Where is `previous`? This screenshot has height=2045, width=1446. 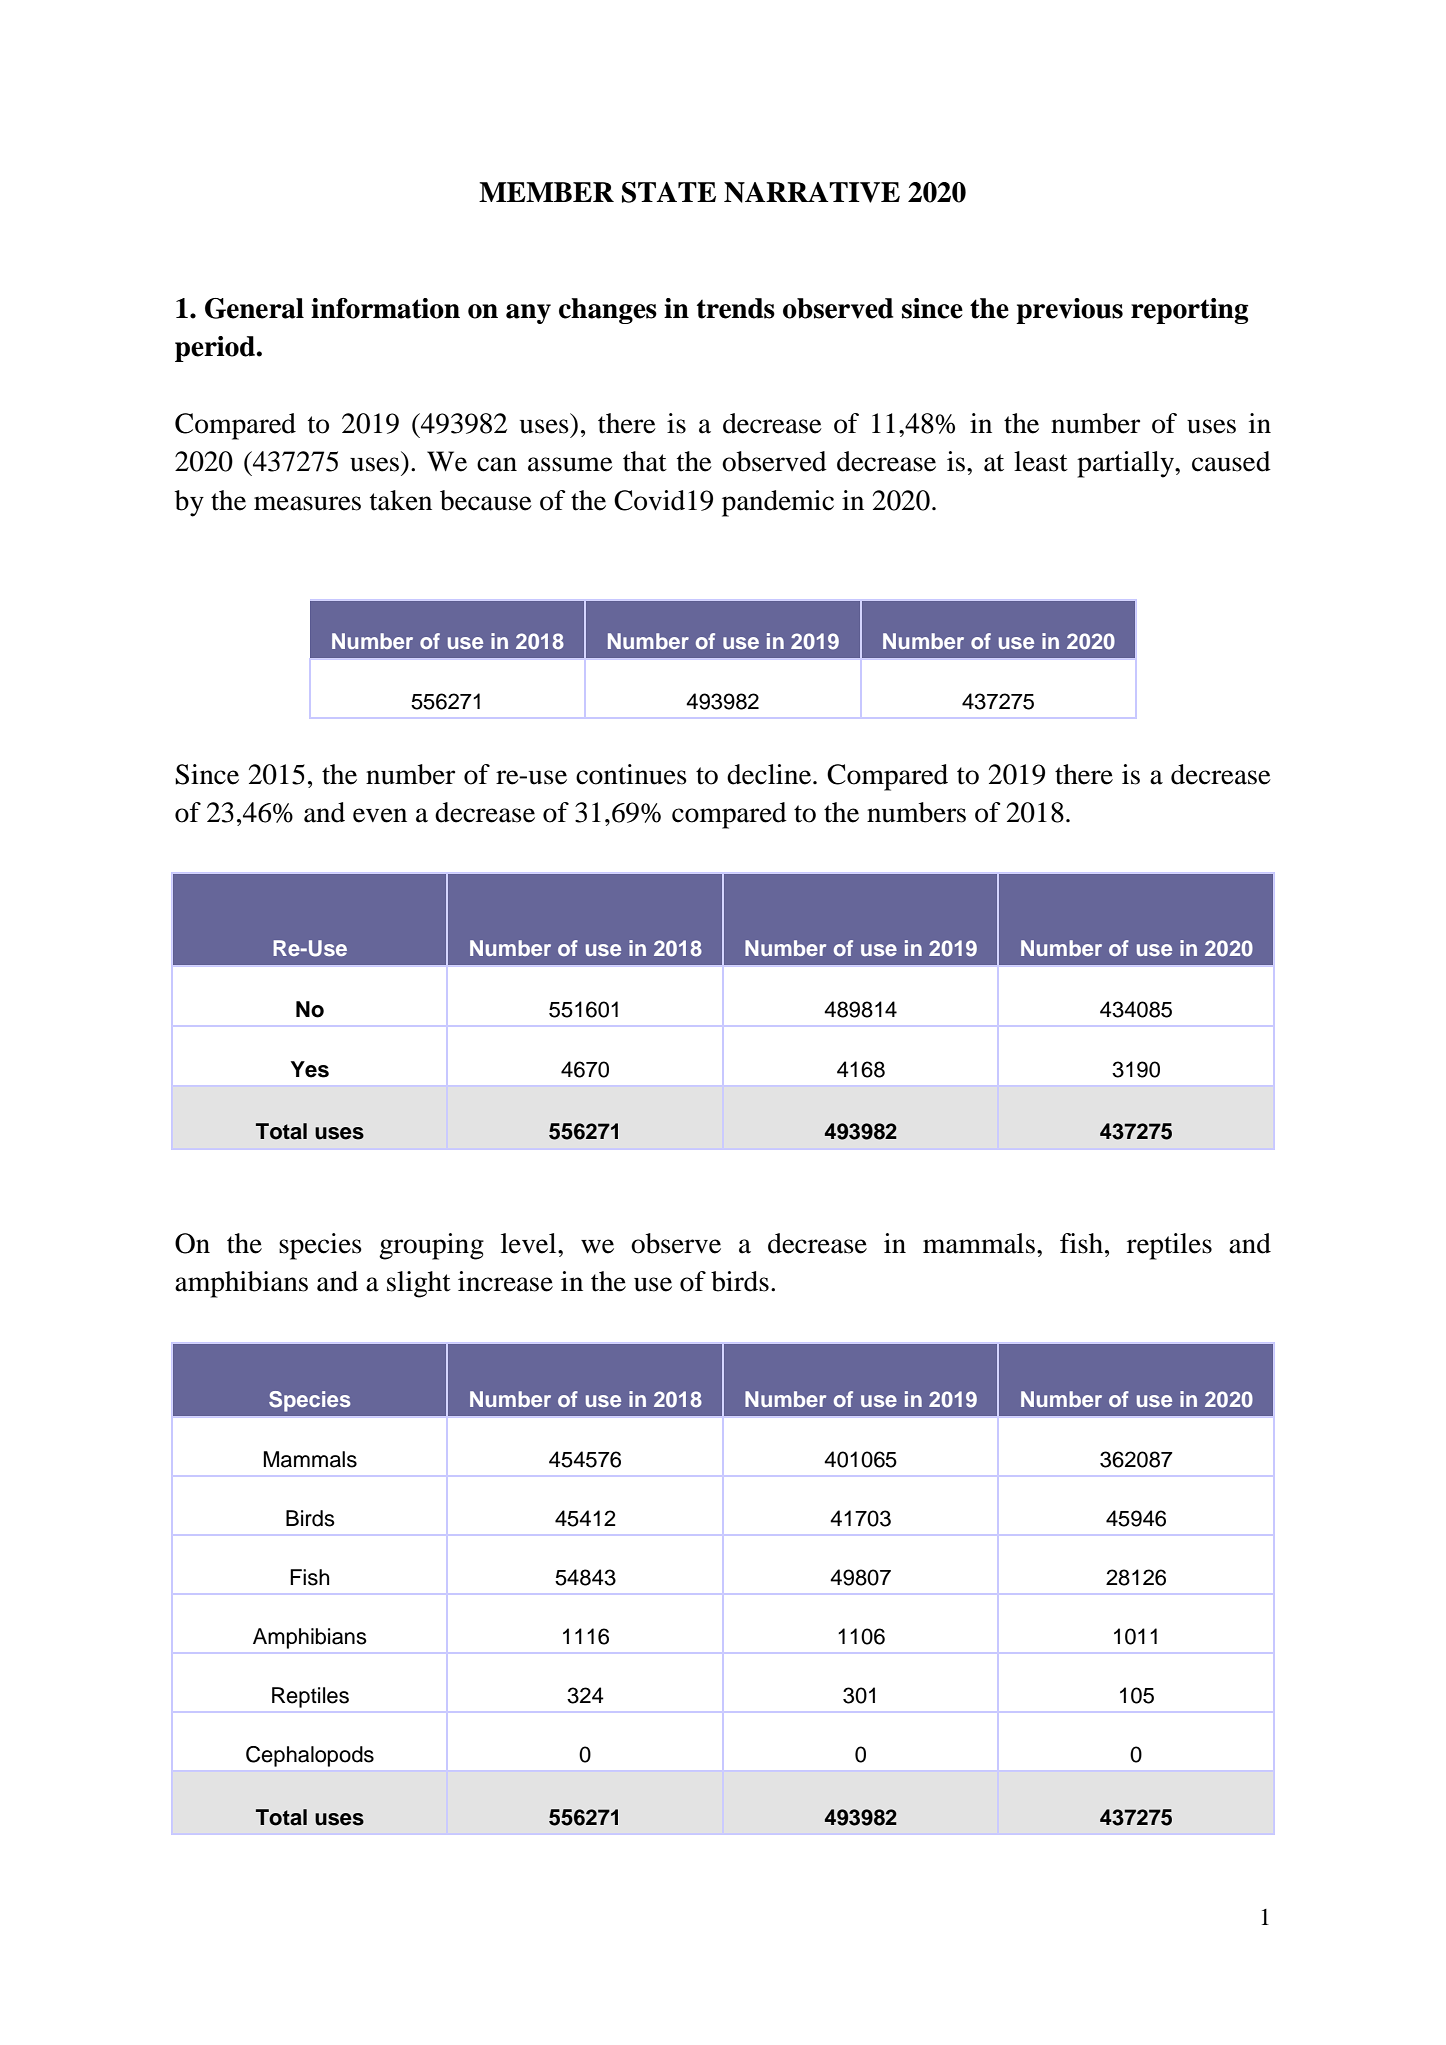
previous is located at coordinates (1069, 311).
